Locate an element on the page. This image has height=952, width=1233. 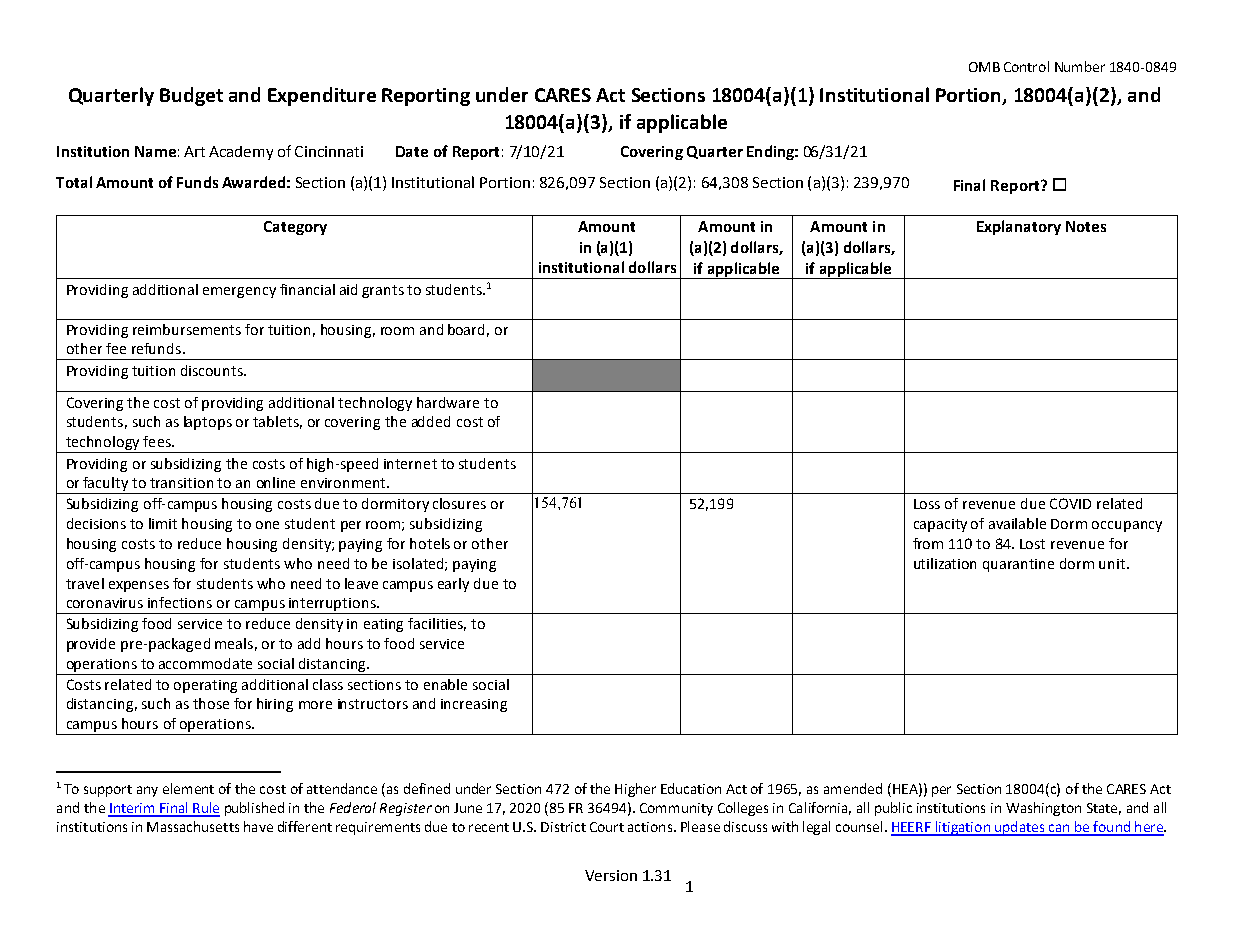
Version is located at coordinates (611, 875).
